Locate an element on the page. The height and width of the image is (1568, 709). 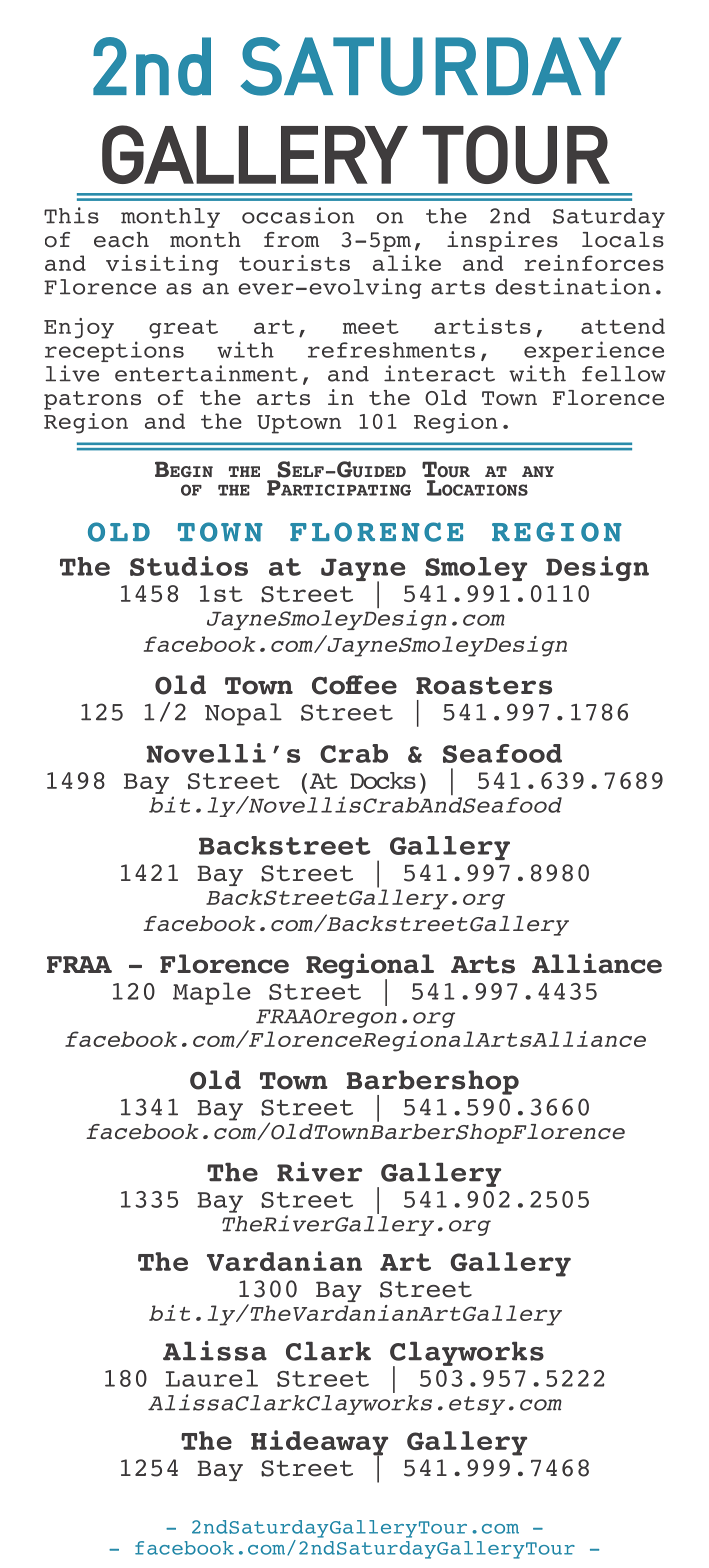
Coffee is located at coordinates (354, 685).
